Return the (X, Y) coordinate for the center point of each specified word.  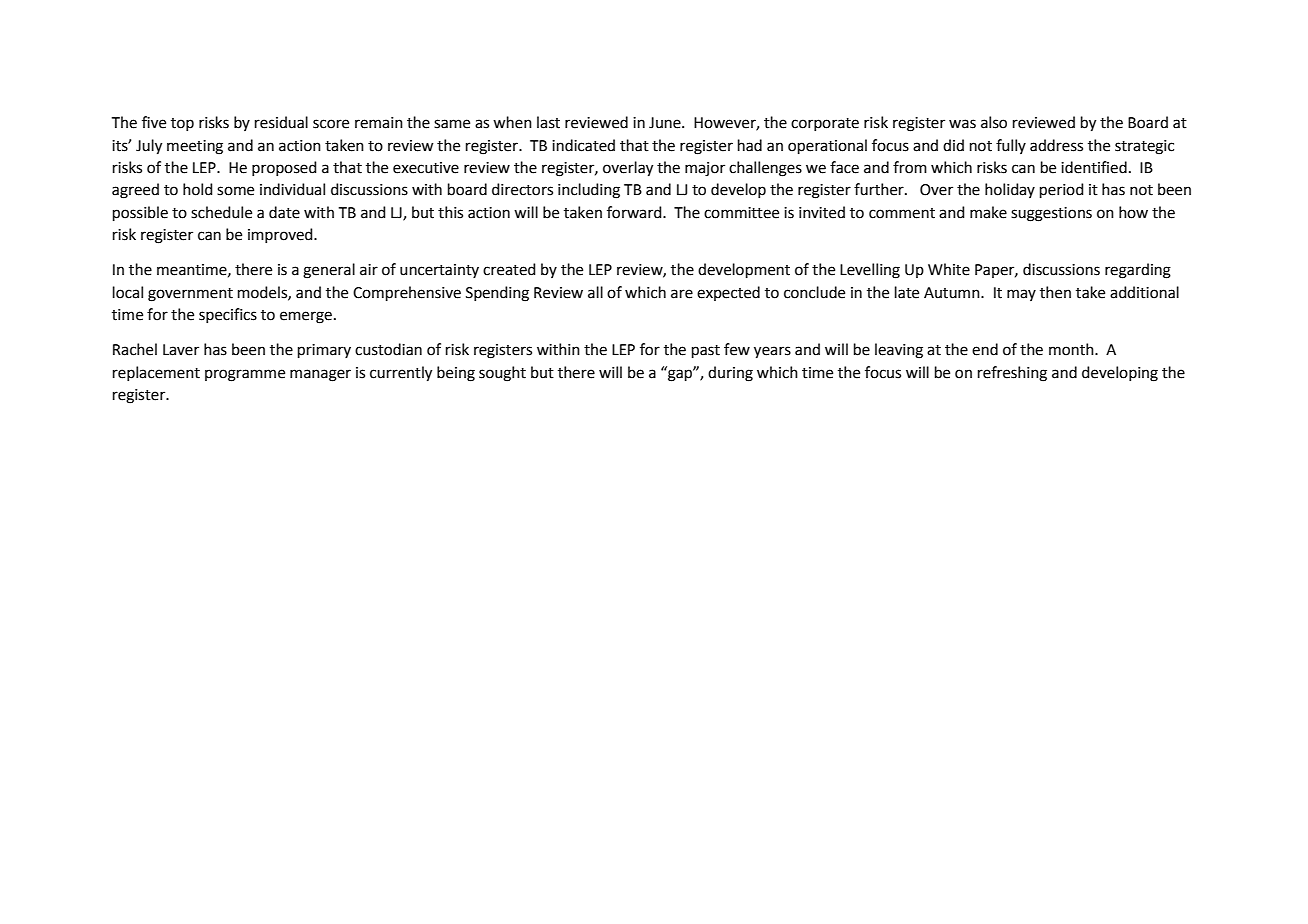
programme (245, 375)
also (994, 122)
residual (281, 122)
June (666, 123)
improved (281, 235)
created (509, 269)
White (949, 269)
